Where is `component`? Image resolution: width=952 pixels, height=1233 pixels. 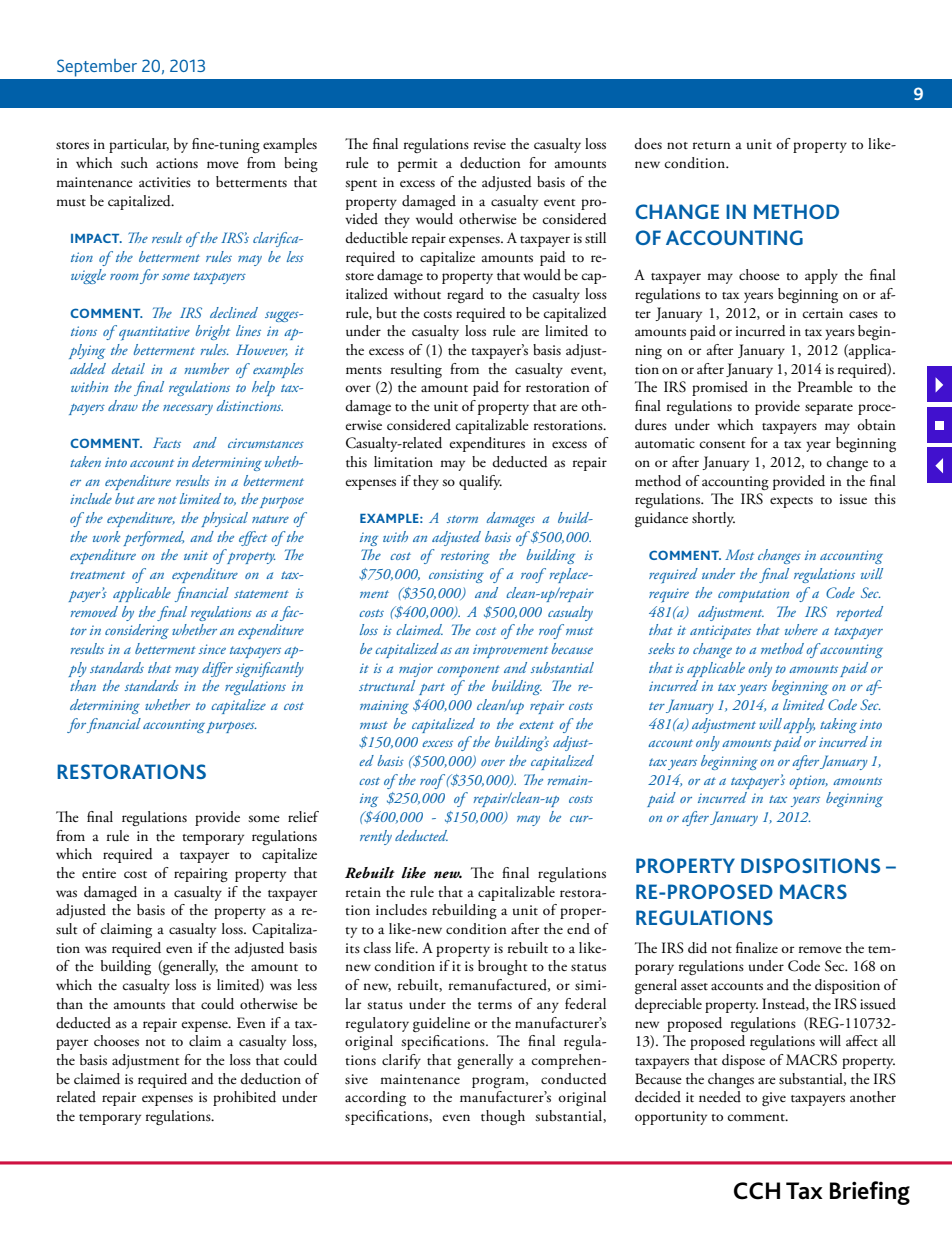 component is located at coordinates (468, 671).
